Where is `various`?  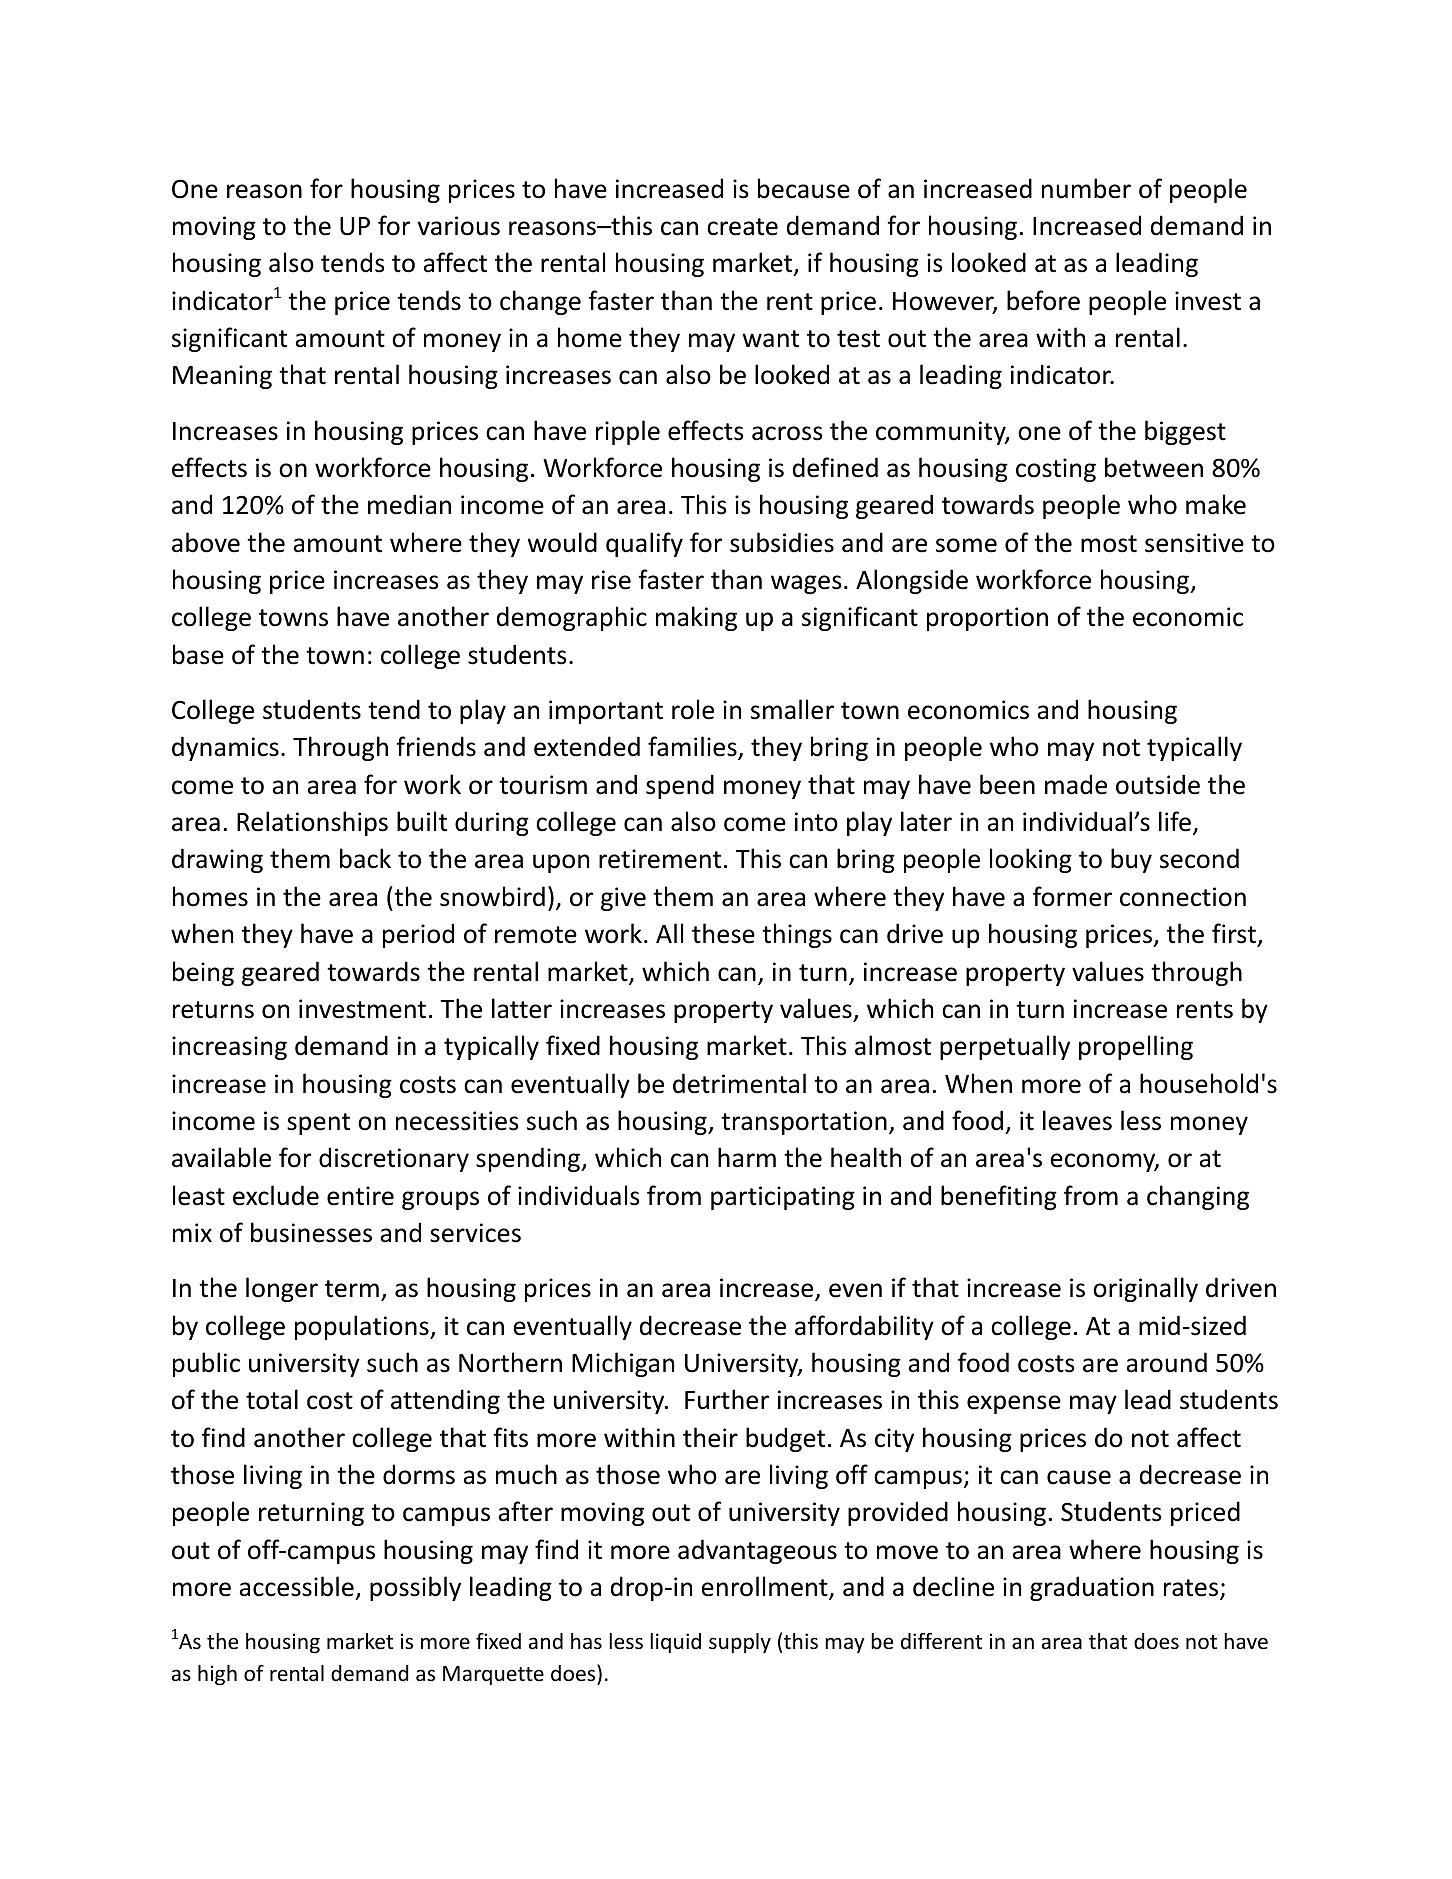 various is located at coordinates (459, 226).
